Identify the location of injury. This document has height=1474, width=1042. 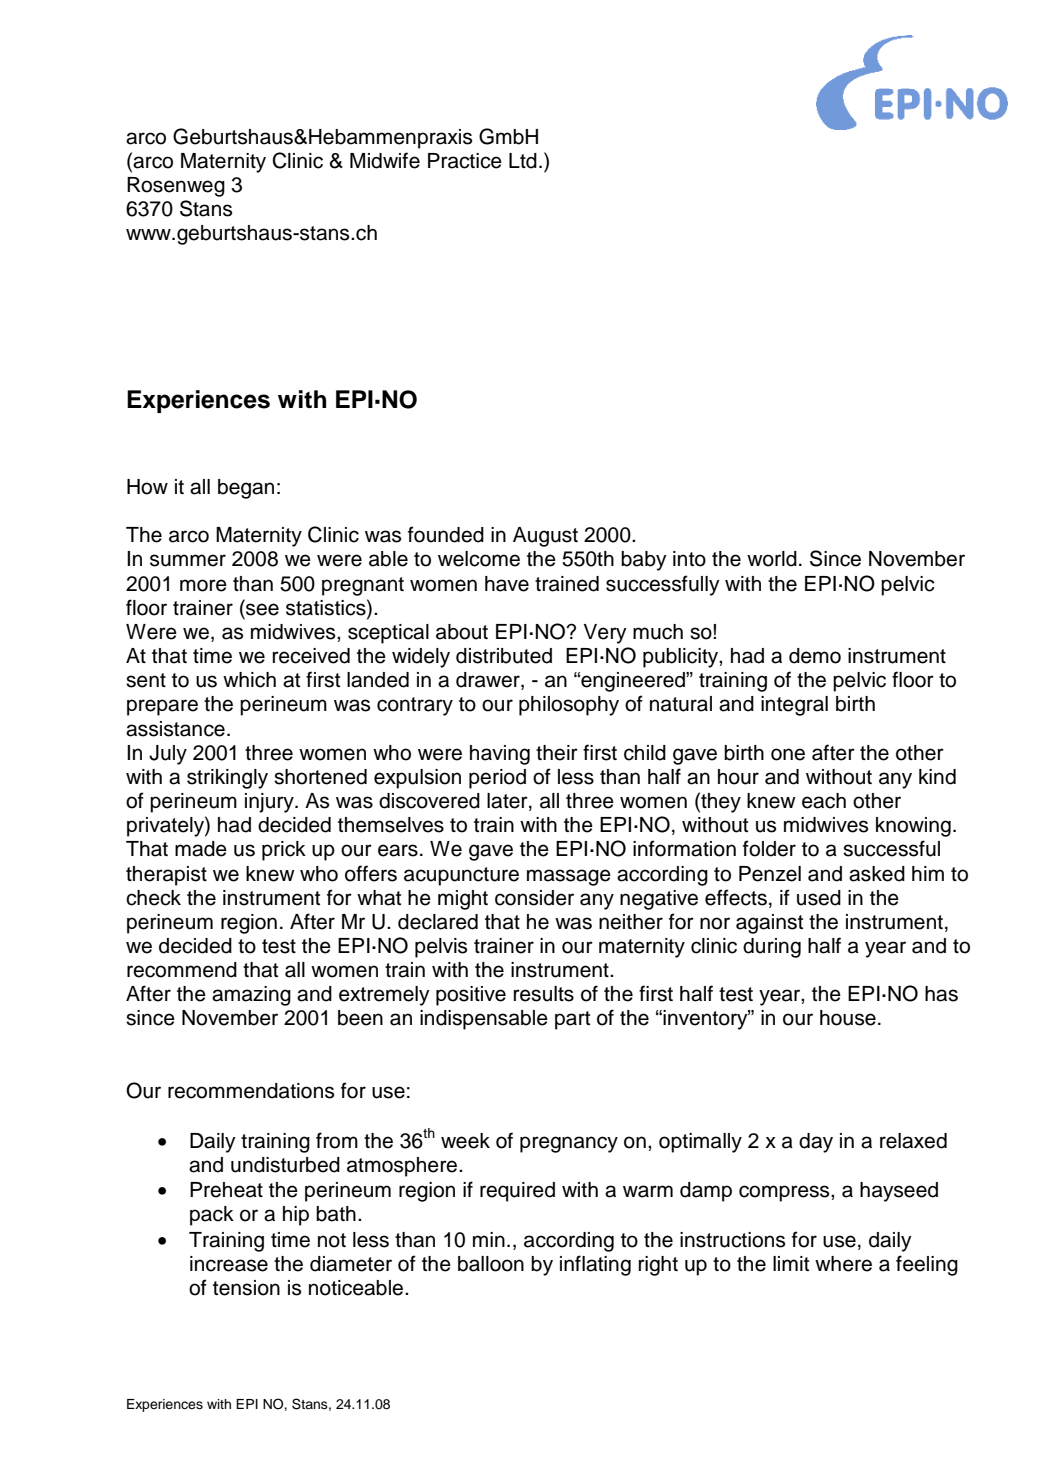
(270, 803).
